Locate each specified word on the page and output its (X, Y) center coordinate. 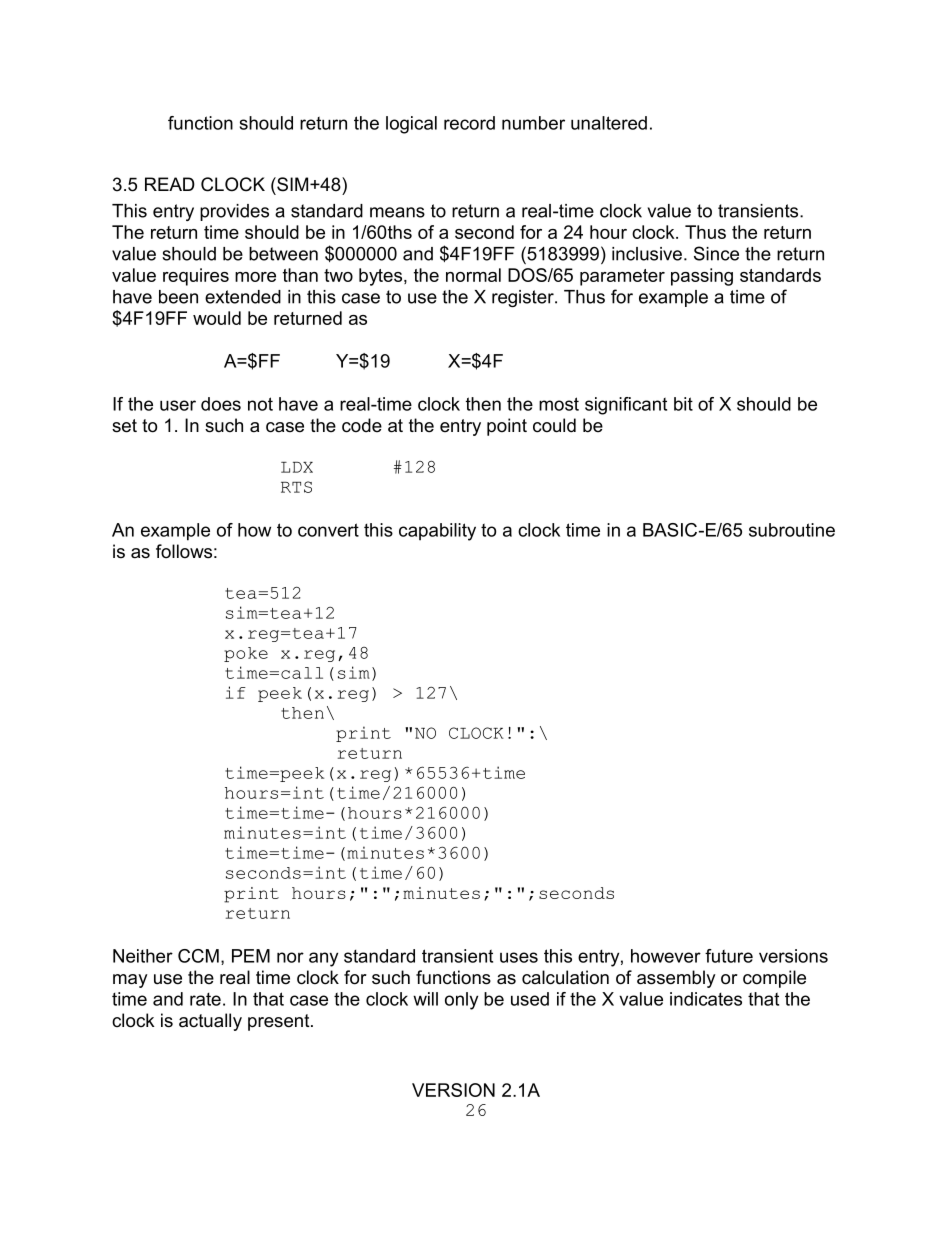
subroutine (792, 530)
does (221, 404)
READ (170, 184)
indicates (706, 999)
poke (246, 654)
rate (205, 999)
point (507, 427)
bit (683, 404)
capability (437, 532)
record (469, 123)
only (461, 1001)
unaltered (609, 123)
